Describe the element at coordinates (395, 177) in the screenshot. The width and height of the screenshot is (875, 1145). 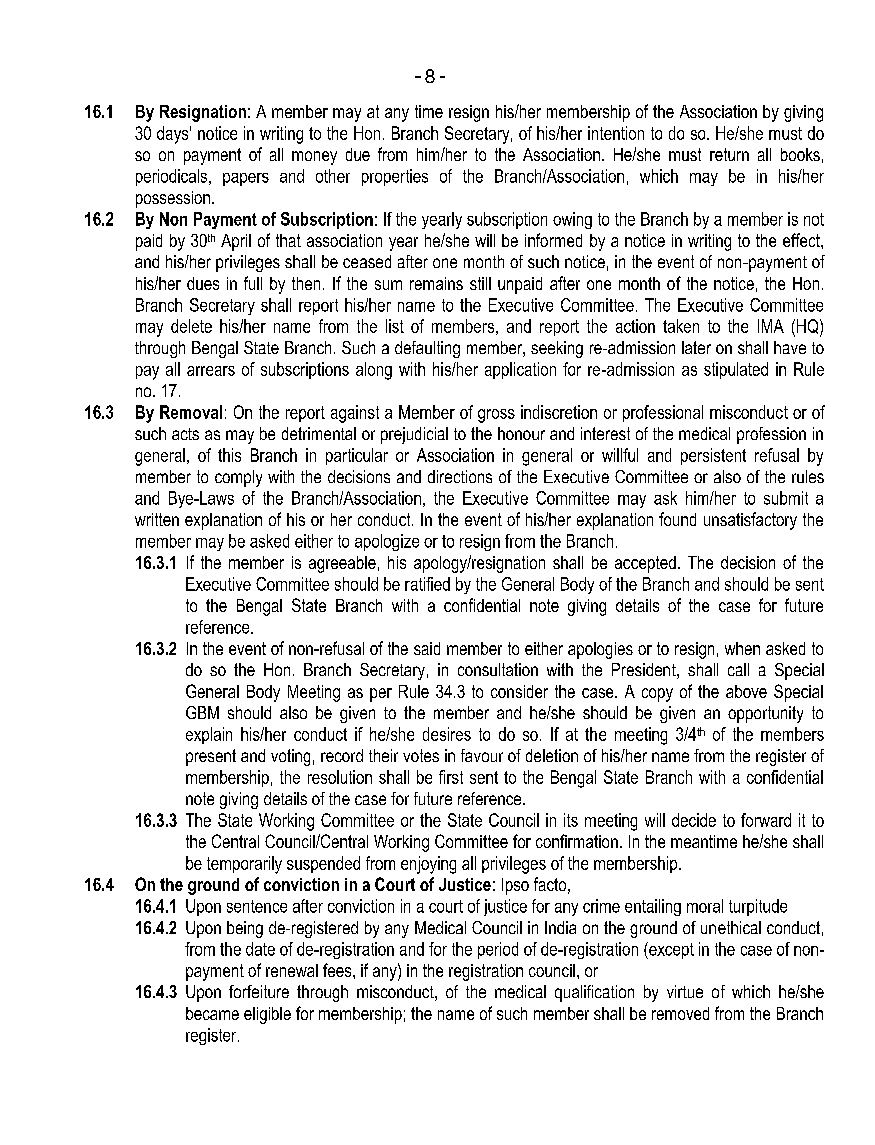
I see `properties` at that location.
